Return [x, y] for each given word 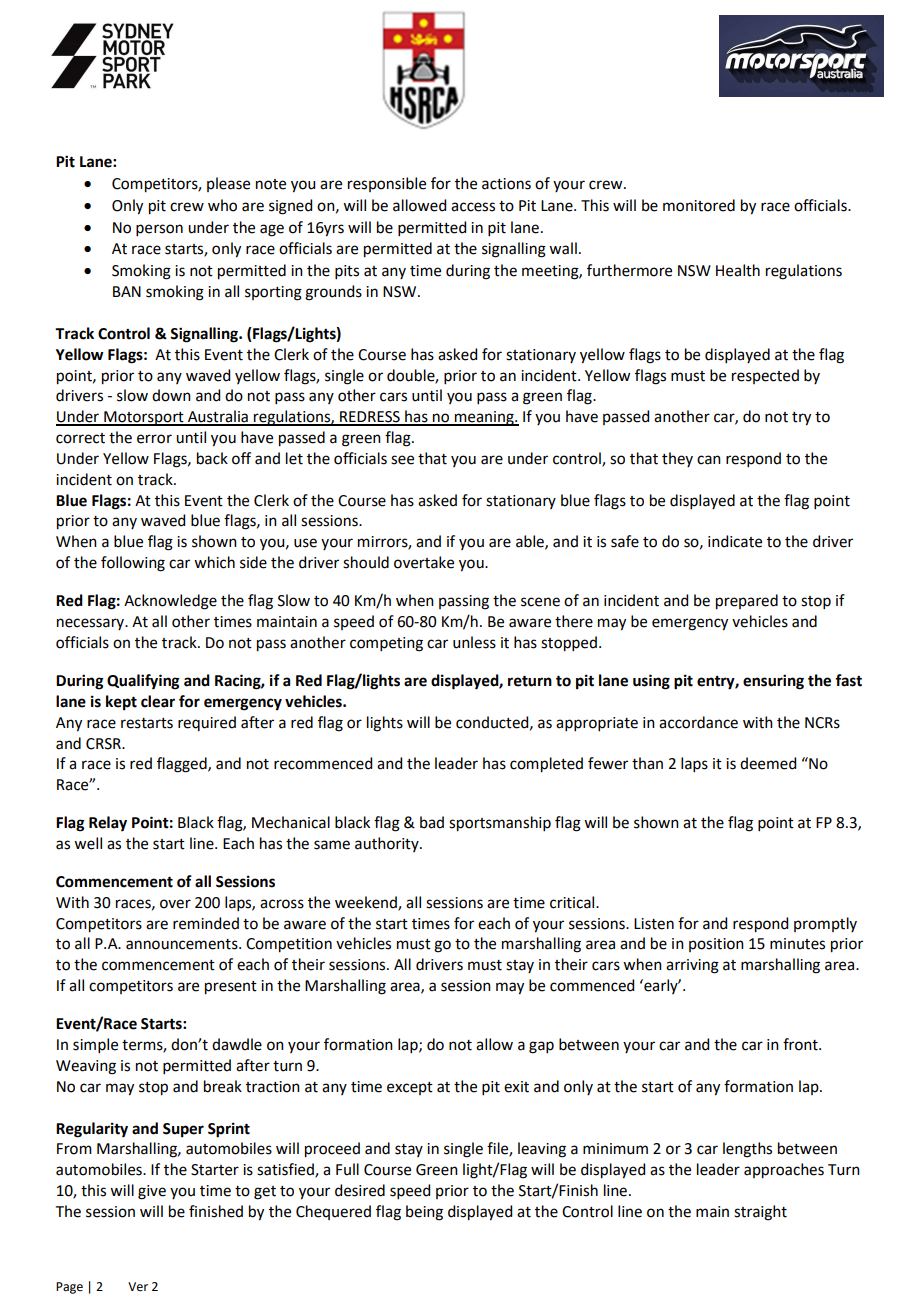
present [231, 988]
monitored [699, 205]
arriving [692, 966]
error [154, 439]
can [709, 460]
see [402, 460]
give [152, 1192]
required [207, 723]
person [159, 230]
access [473, 207]
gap [541, 1047]
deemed [768, 763]
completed [546, 765]
